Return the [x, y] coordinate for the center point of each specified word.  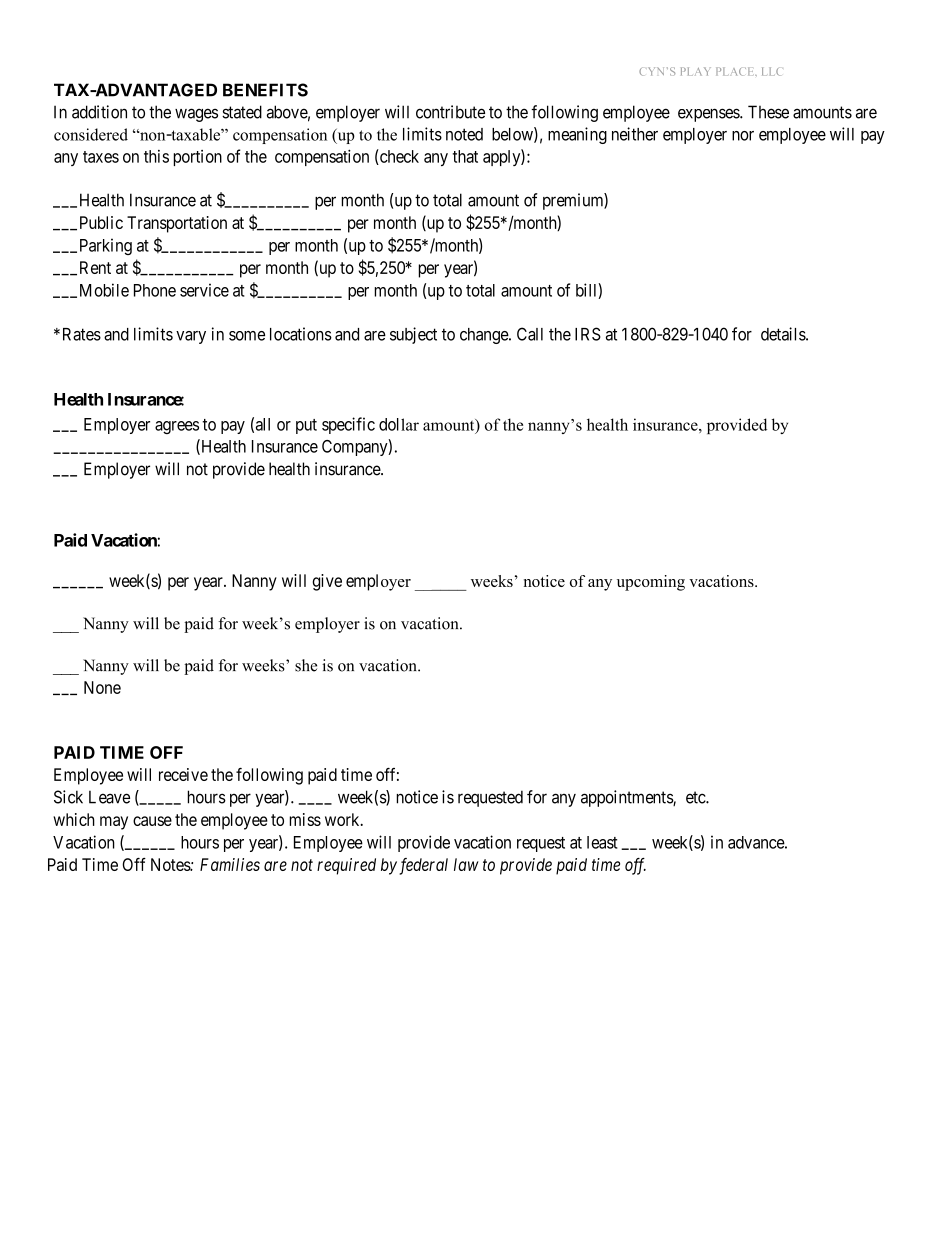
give [327, 582]
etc [696, 797]
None [102, 687]
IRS [588, 334]
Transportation [177, 224]
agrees [177, 427]
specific [348, 425]
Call [530, 334]
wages [196, 115]
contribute [450, 112]
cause [152, 821]
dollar [399, 424]
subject [413, 335]
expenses [709, 115]
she [306, 665]
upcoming [651, 583]
